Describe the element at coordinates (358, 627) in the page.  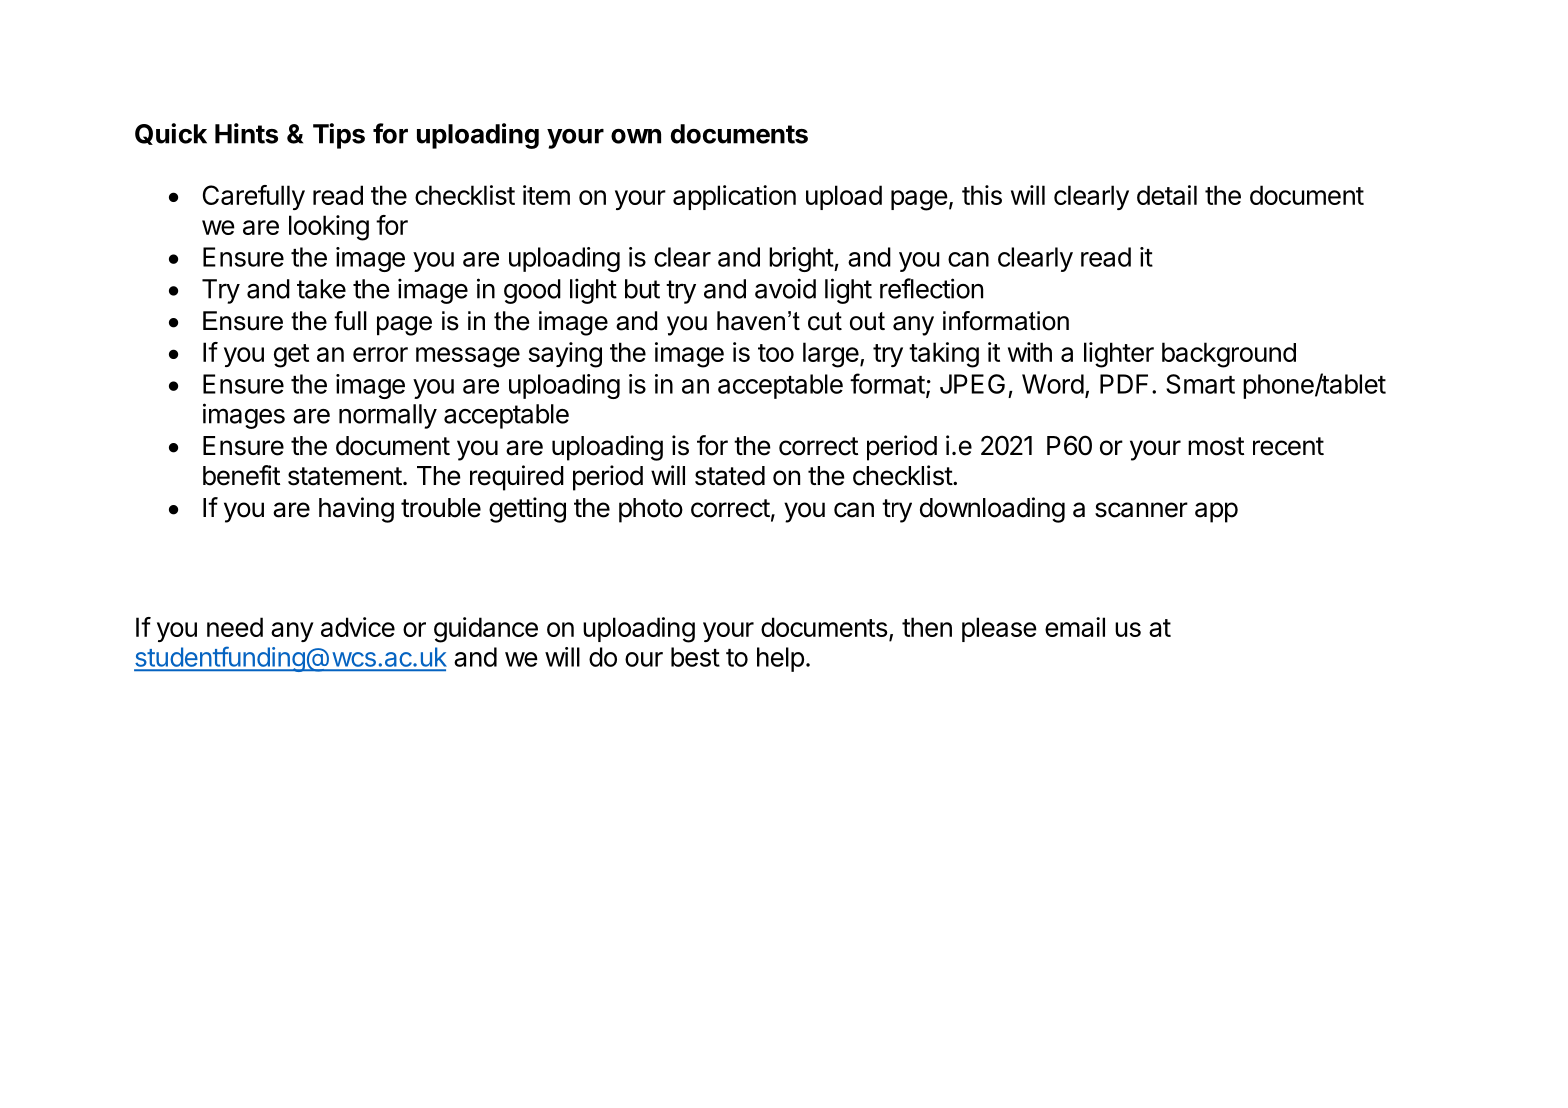
I see `advice` at that location.
